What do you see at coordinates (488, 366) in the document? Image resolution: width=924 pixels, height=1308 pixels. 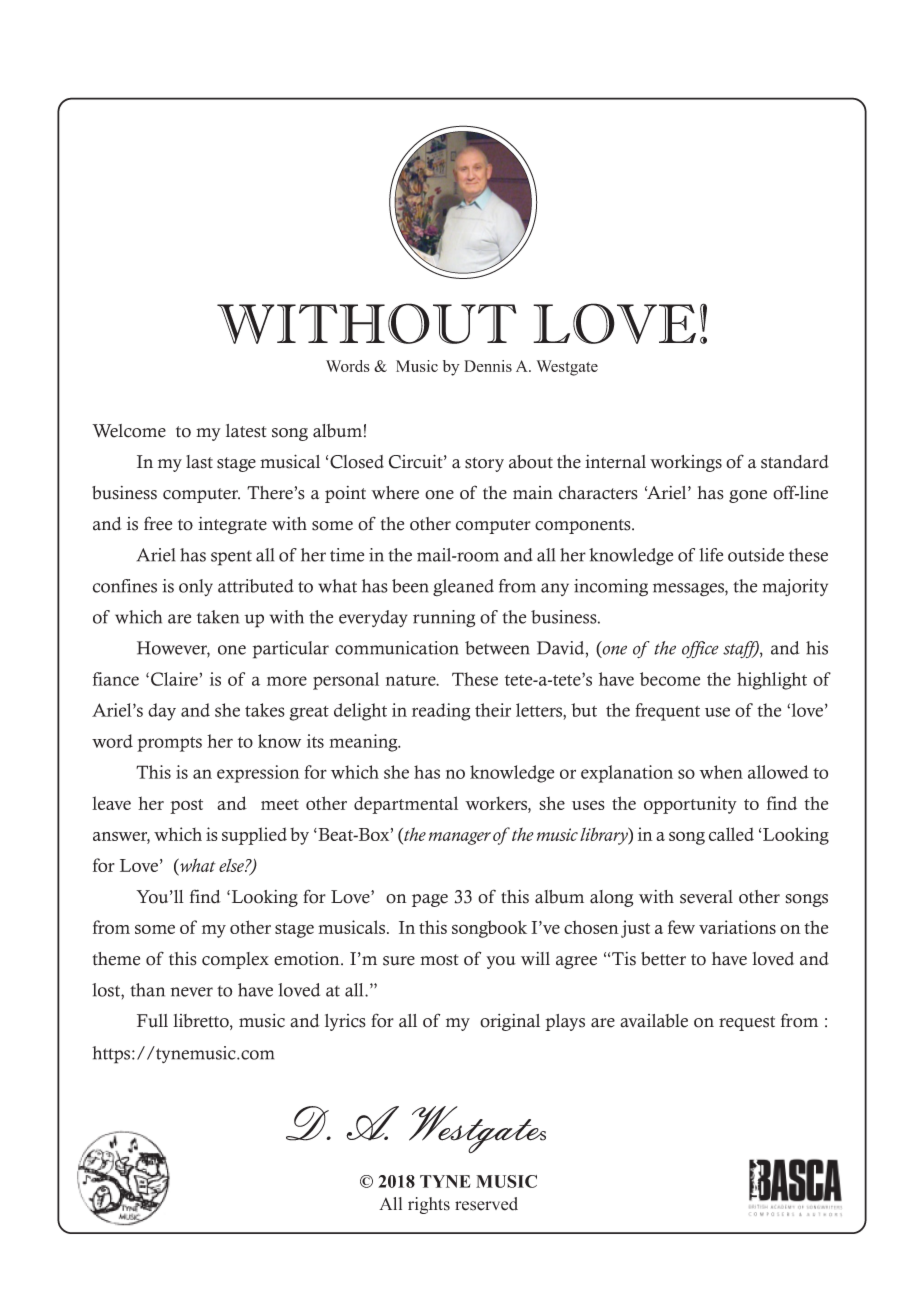 I see `Dennis` at bounding box center [488, 366].
